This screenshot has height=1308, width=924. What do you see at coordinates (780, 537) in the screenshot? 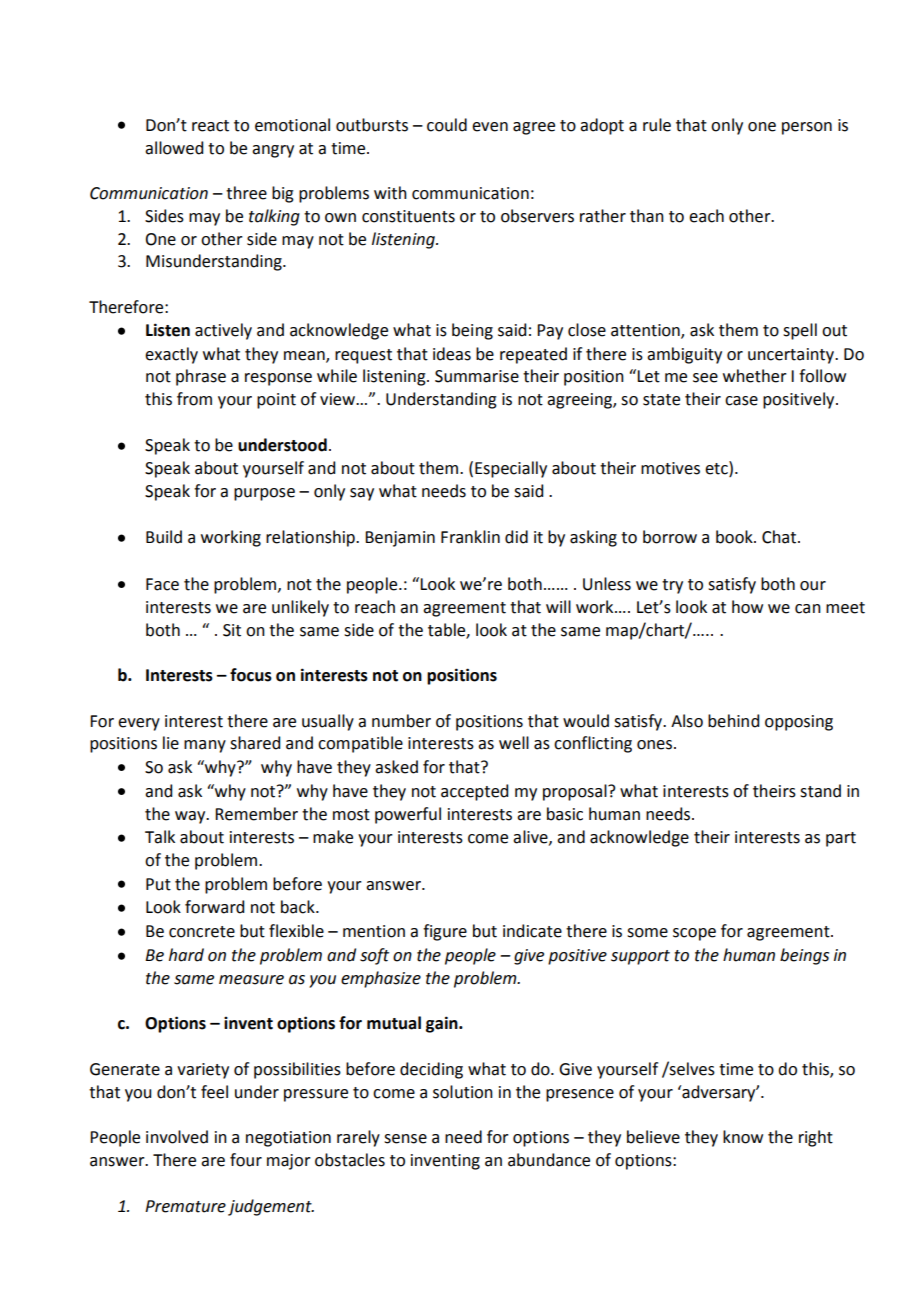
I see `Chat` at bounding box center [780, 537].
